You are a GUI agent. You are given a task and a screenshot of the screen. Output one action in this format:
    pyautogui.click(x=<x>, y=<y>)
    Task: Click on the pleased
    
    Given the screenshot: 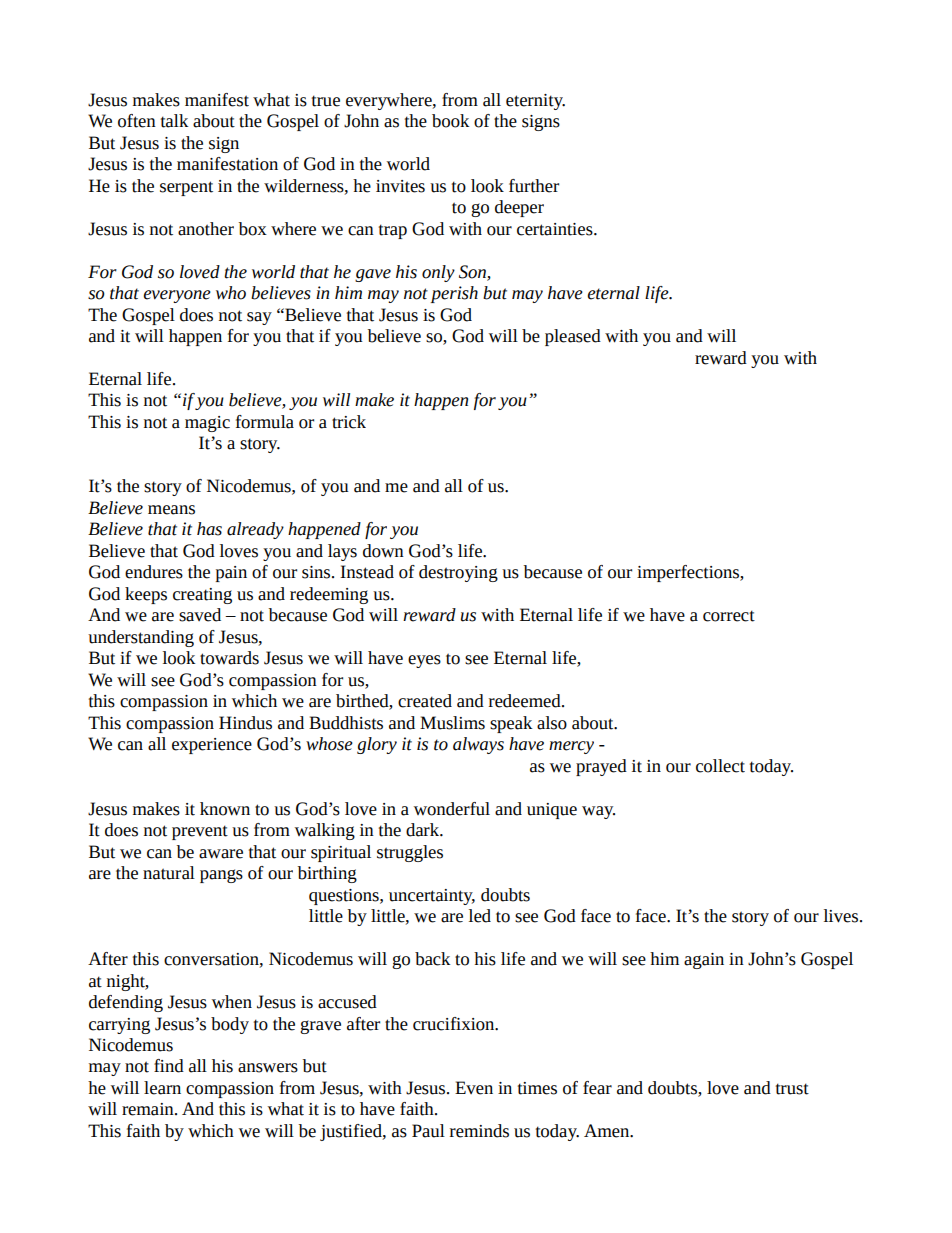 What is the action you would take?
    pyautogui.click(x=573, y=337)
